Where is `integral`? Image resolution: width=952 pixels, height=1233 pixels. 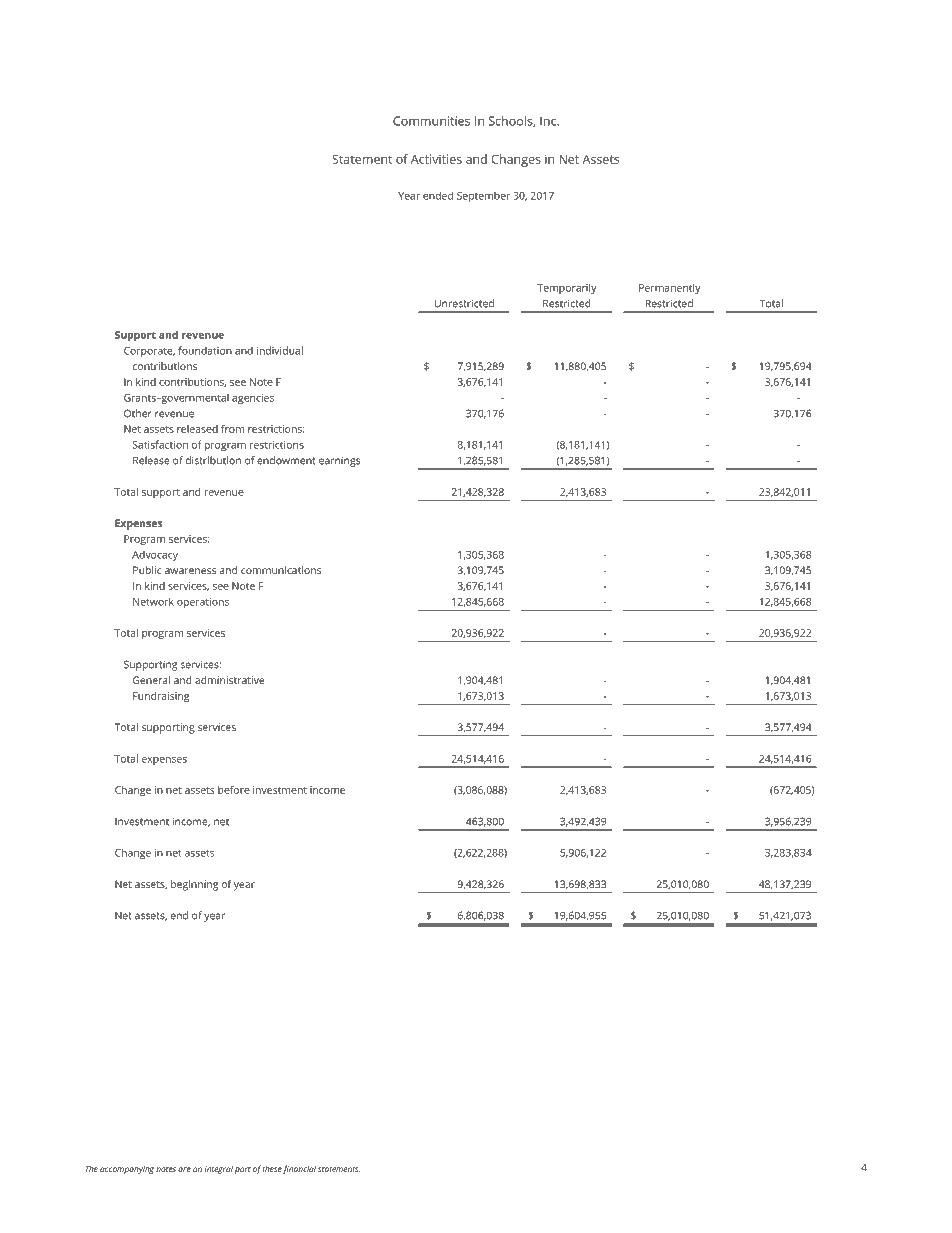 integral is located at coordinates (219, 1169).
